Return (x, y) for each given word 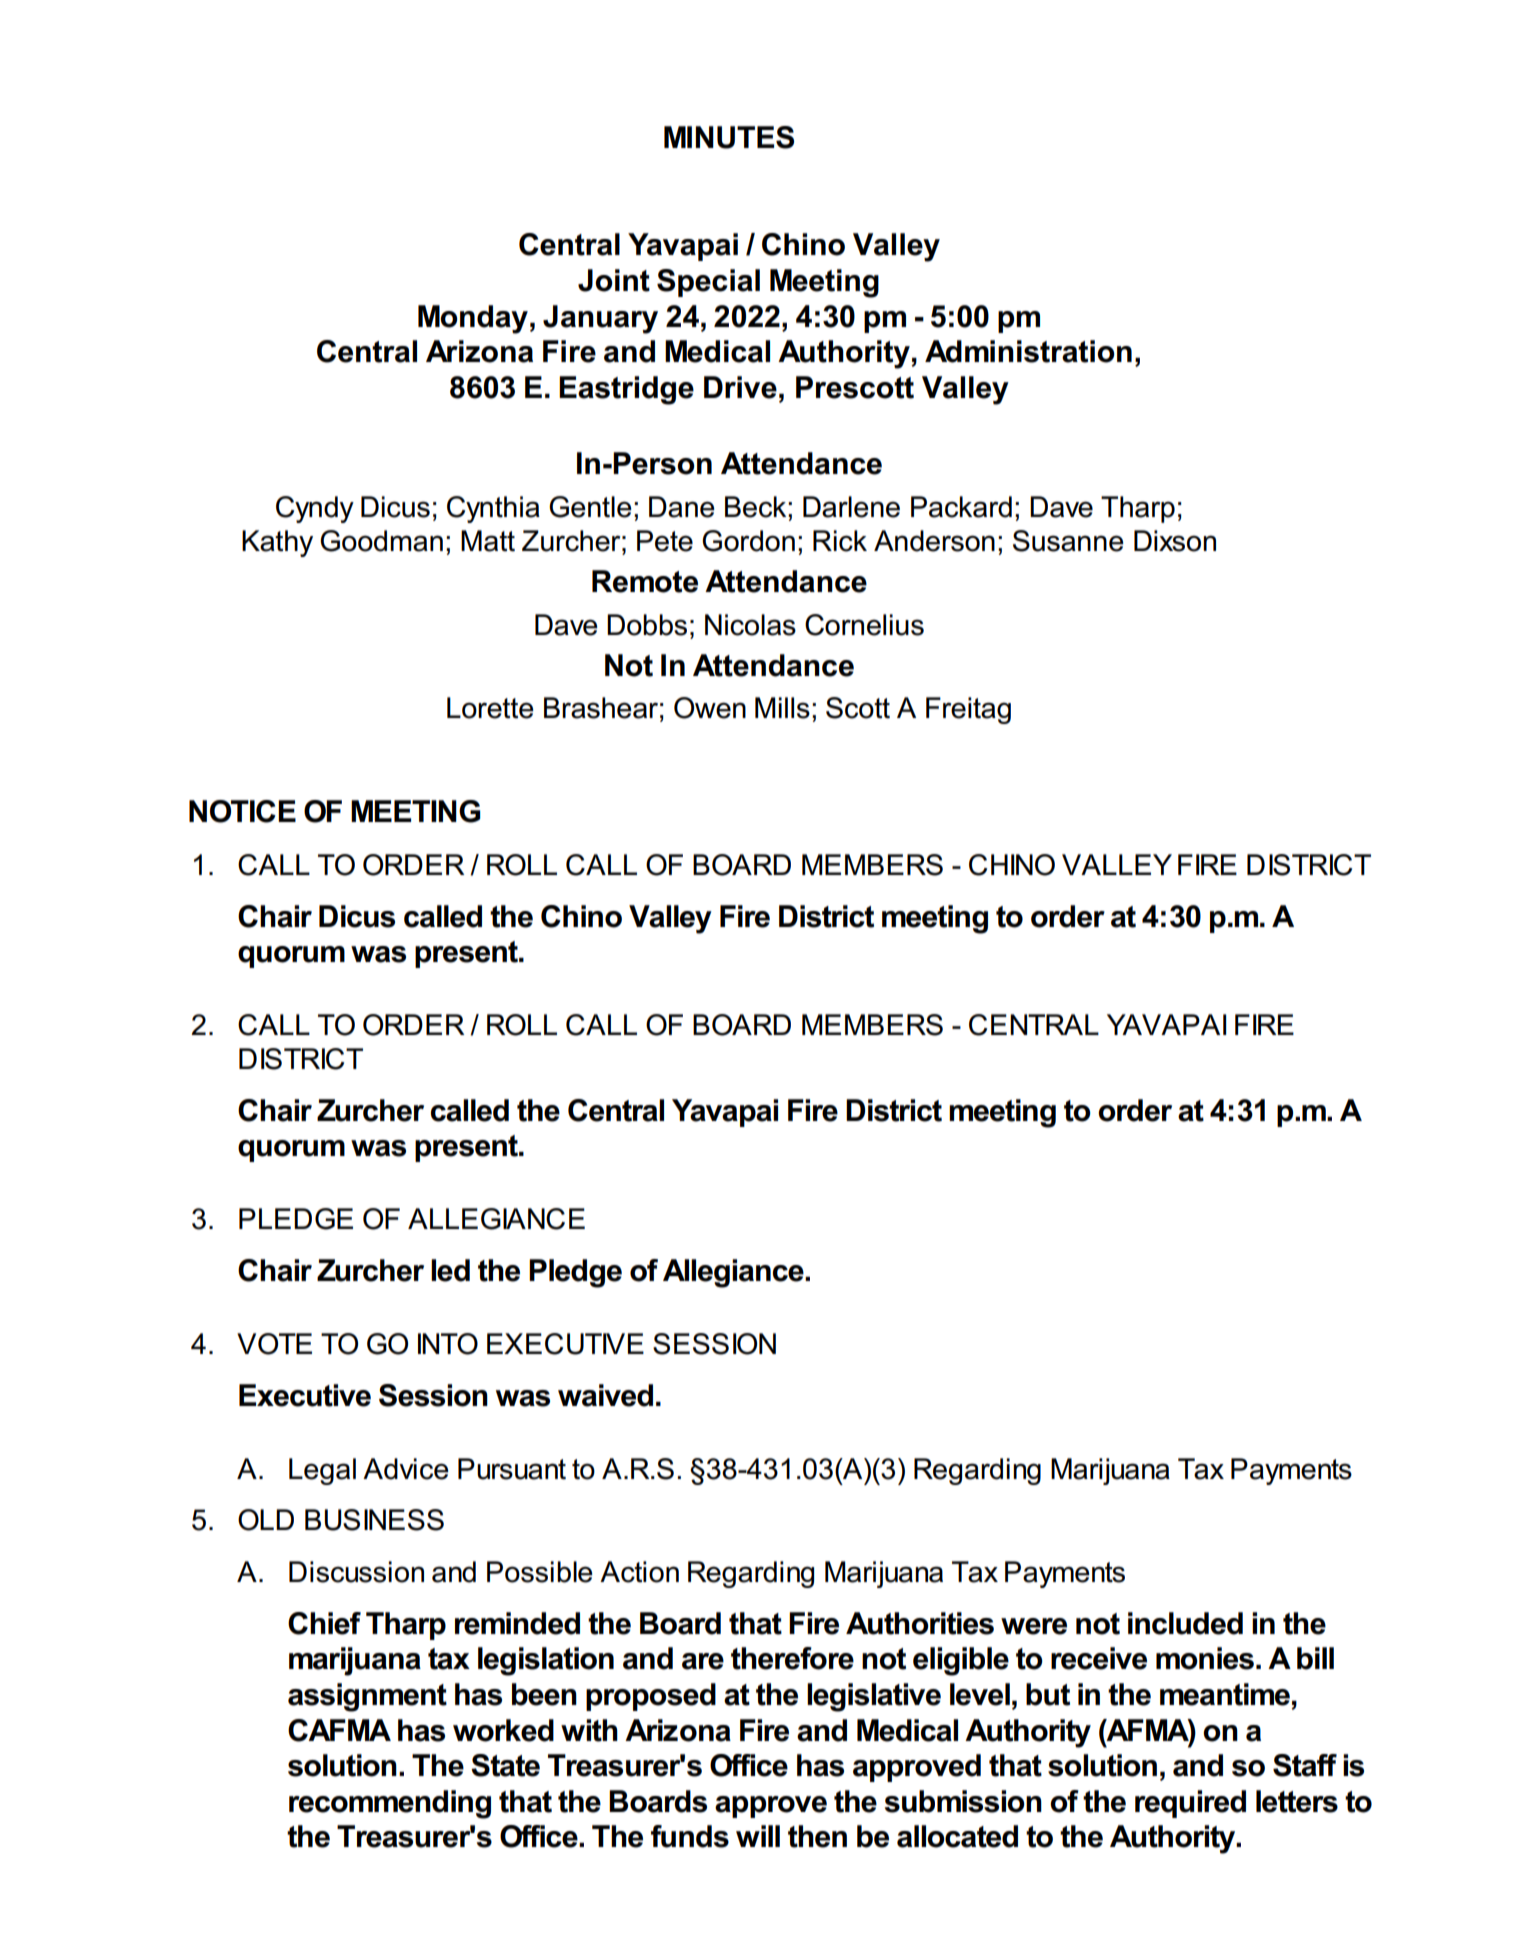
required (1190, 1804)
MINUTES (729, 137)
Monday (473, 319)
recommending (390, 1804)
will (758, 1836)
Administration (1028, 351)
